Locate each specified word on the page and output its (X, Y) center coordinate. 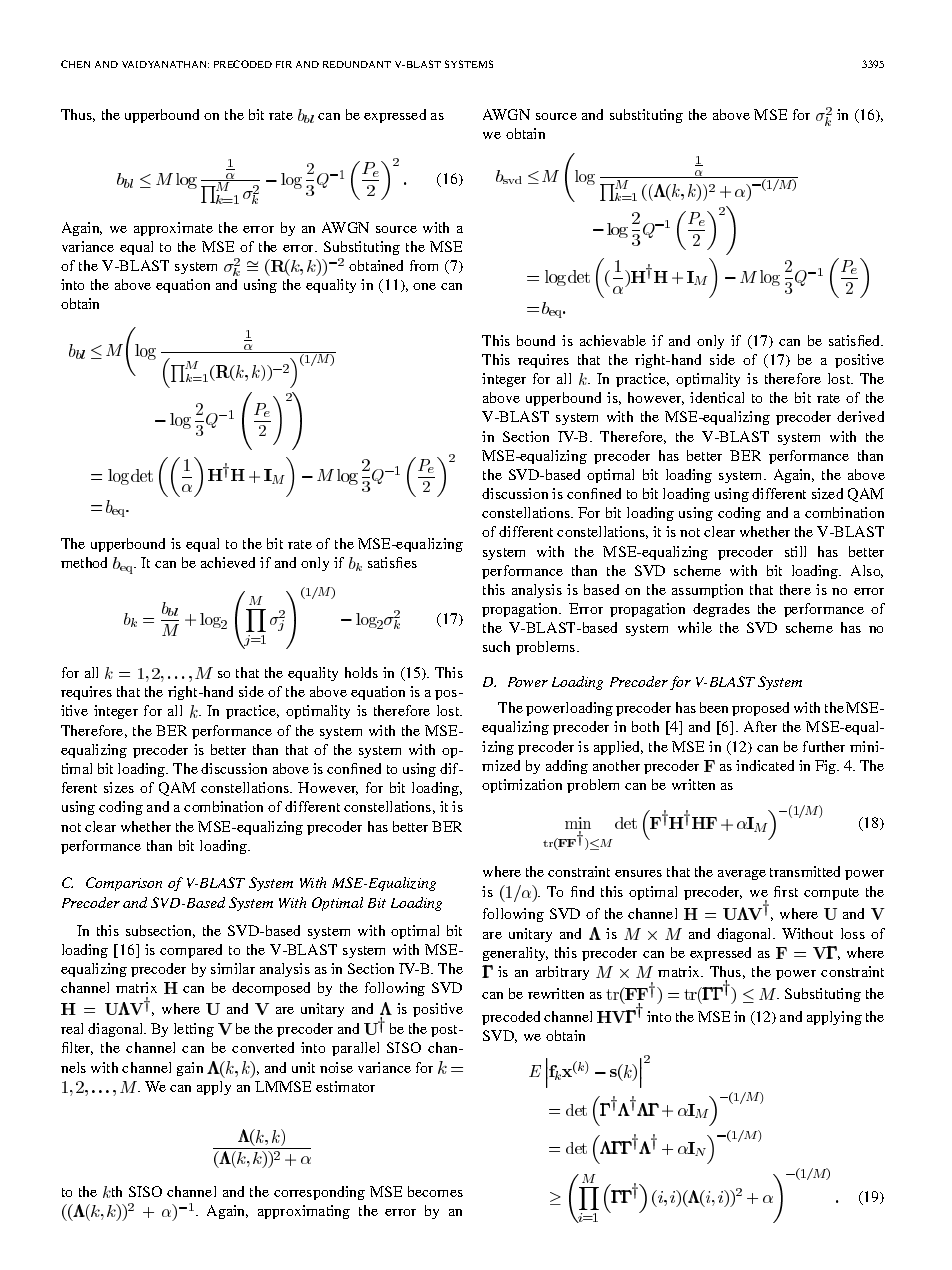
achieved (228, 562)
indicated (765, 765)
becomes (435, 1191)
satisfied (856, 340)
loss (853, 933)
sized (827, 493)
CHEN (75, 64)
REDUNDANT (357, 64)
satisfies (392, 562)
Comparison (124, 884)
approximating (304, 1212)
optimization (522, 786)
